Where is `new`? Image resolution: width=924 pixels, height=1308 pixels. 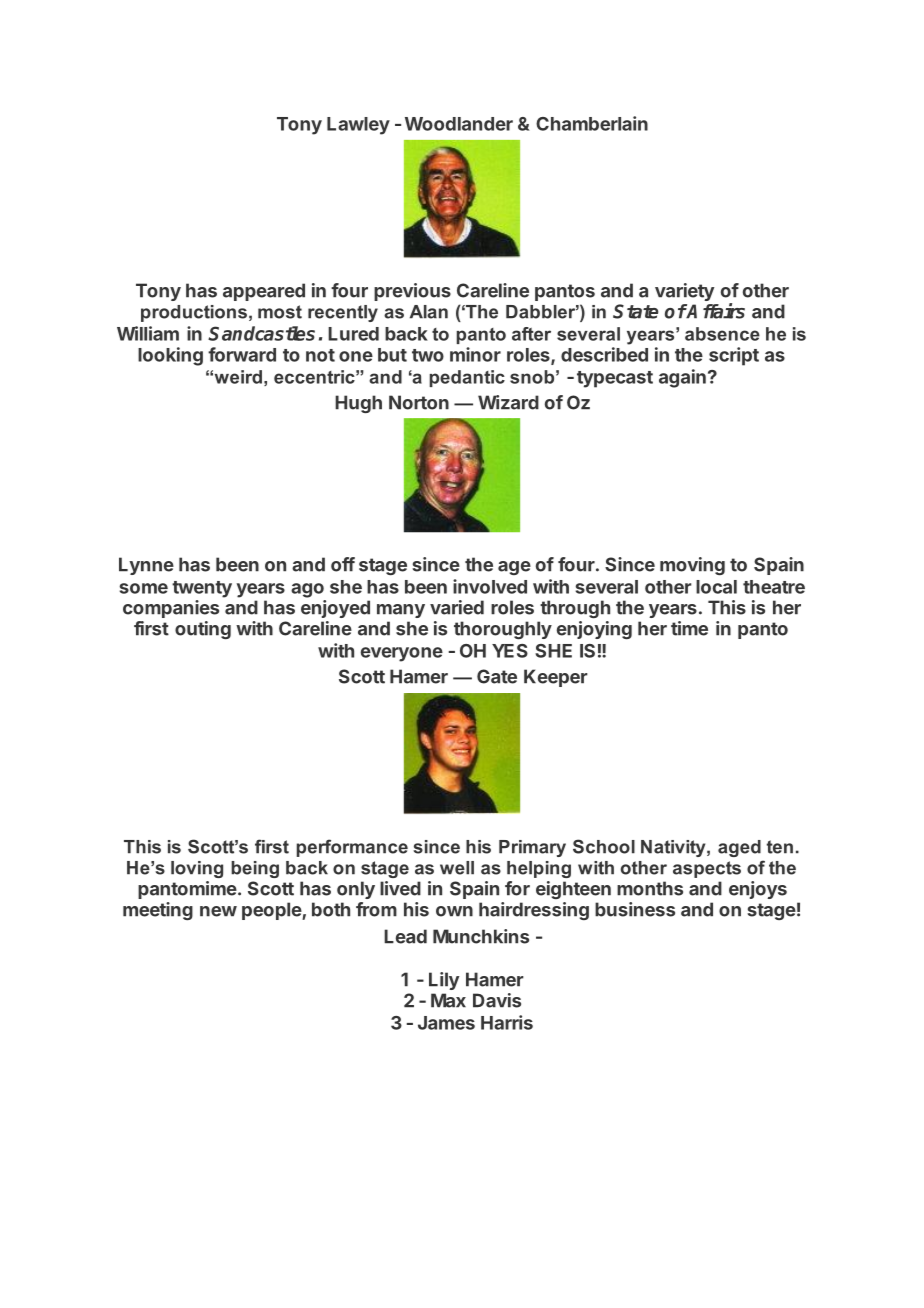 new is located at coordinates (218, 911).
